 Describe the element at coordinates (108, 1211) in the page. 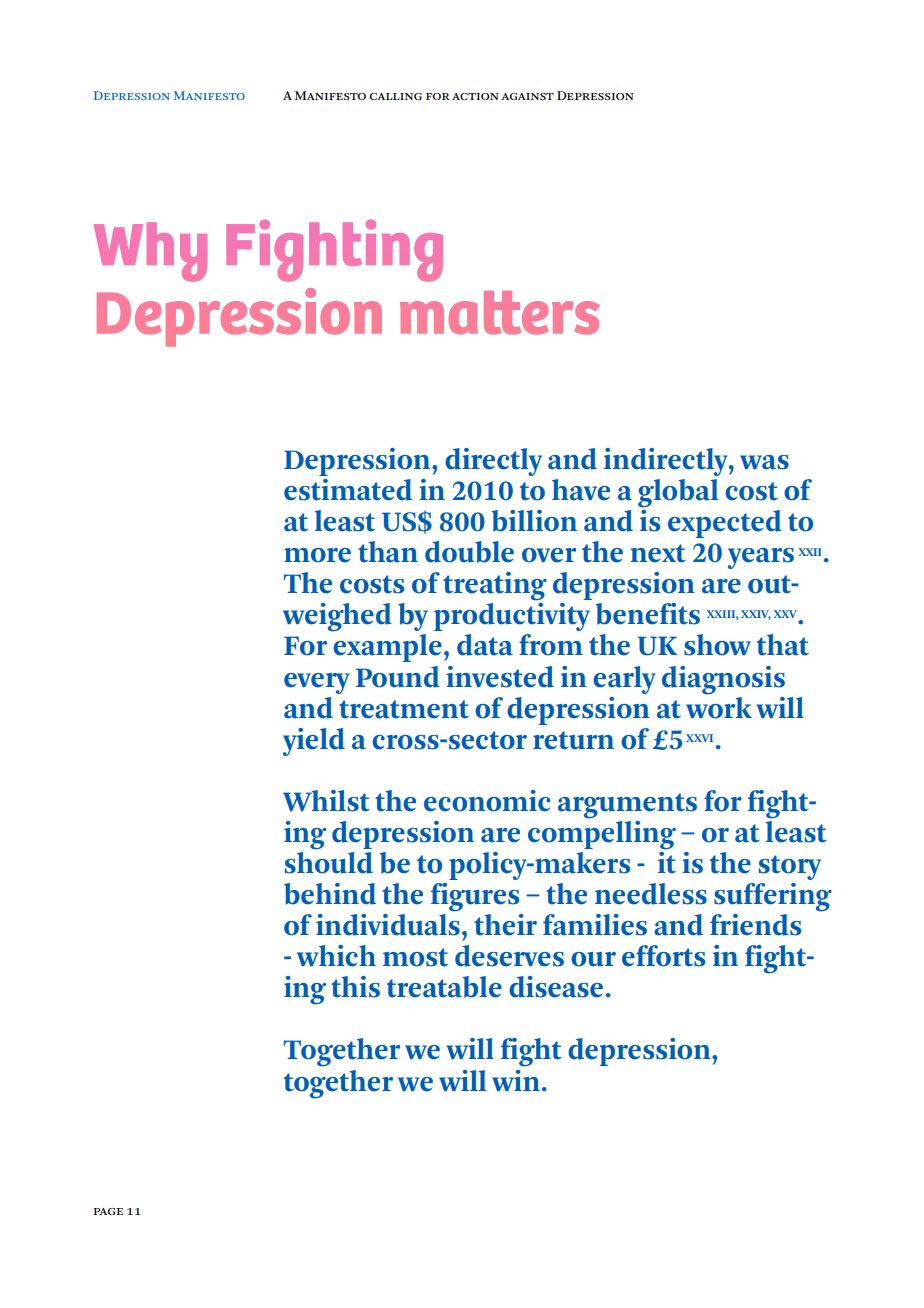

I see `page` at that location.
